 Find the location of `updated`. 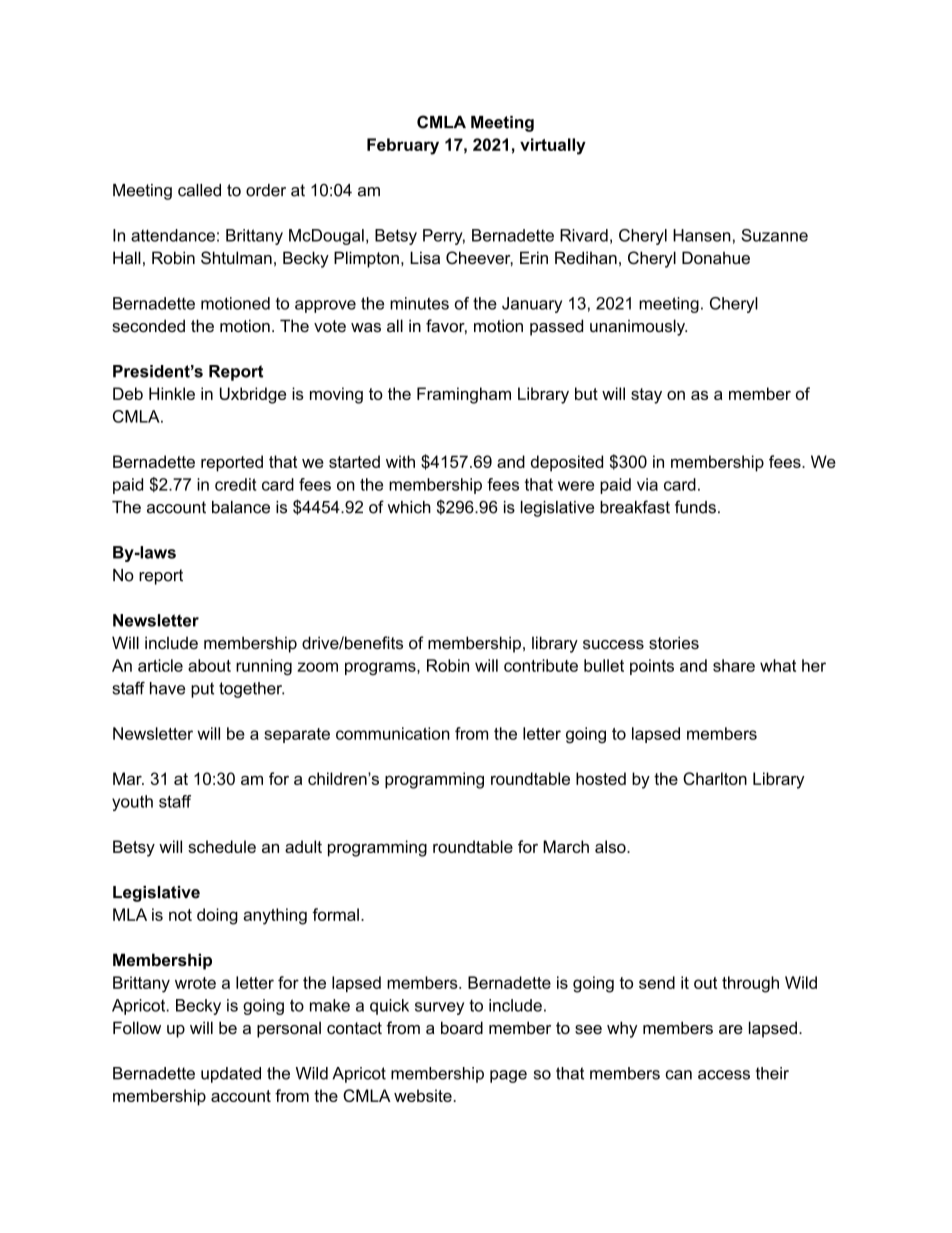

updated is located at coordinates (231, 1075).
